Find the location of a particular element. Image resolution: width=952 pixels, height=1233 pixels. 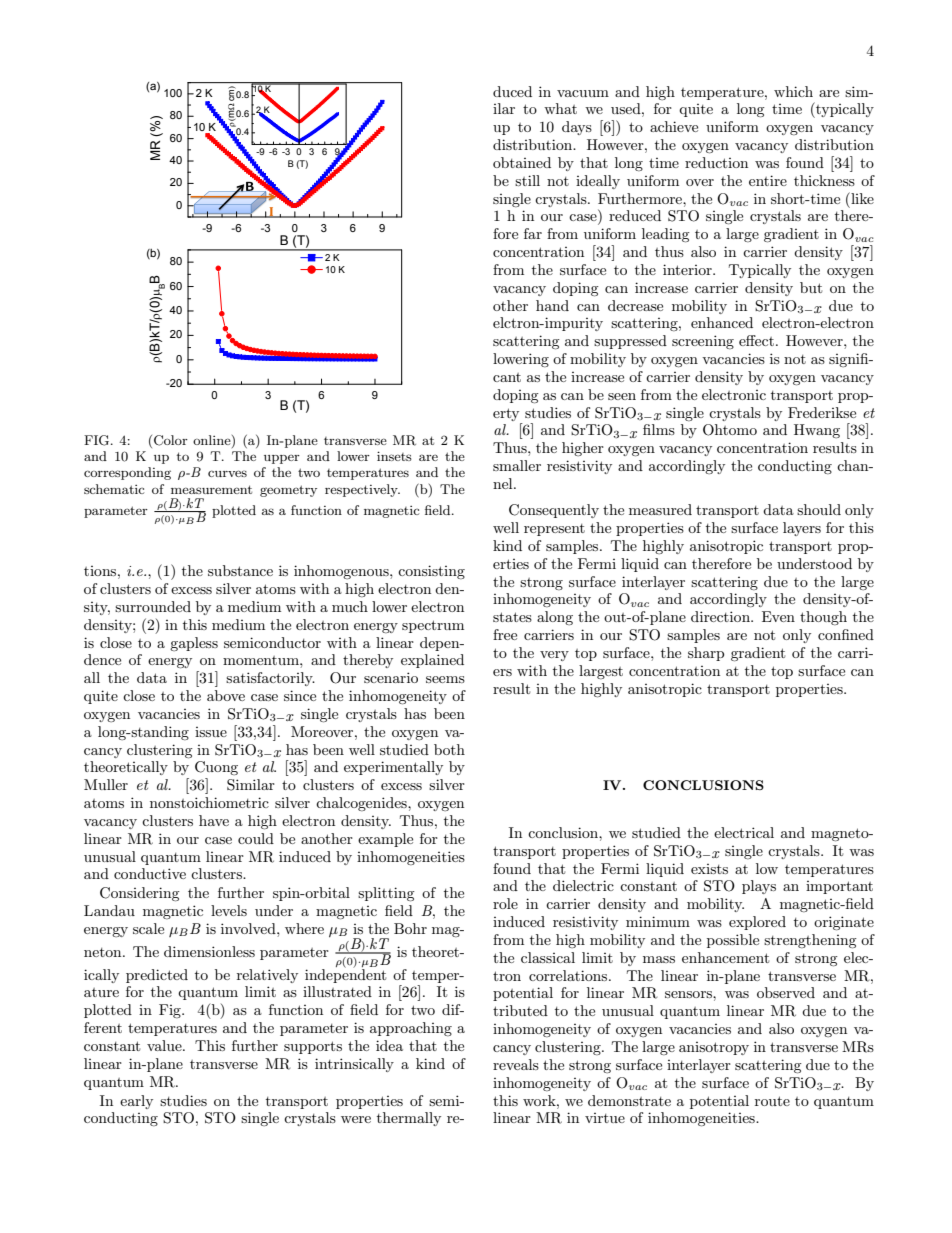

which is located at coordinates (793, 91).
